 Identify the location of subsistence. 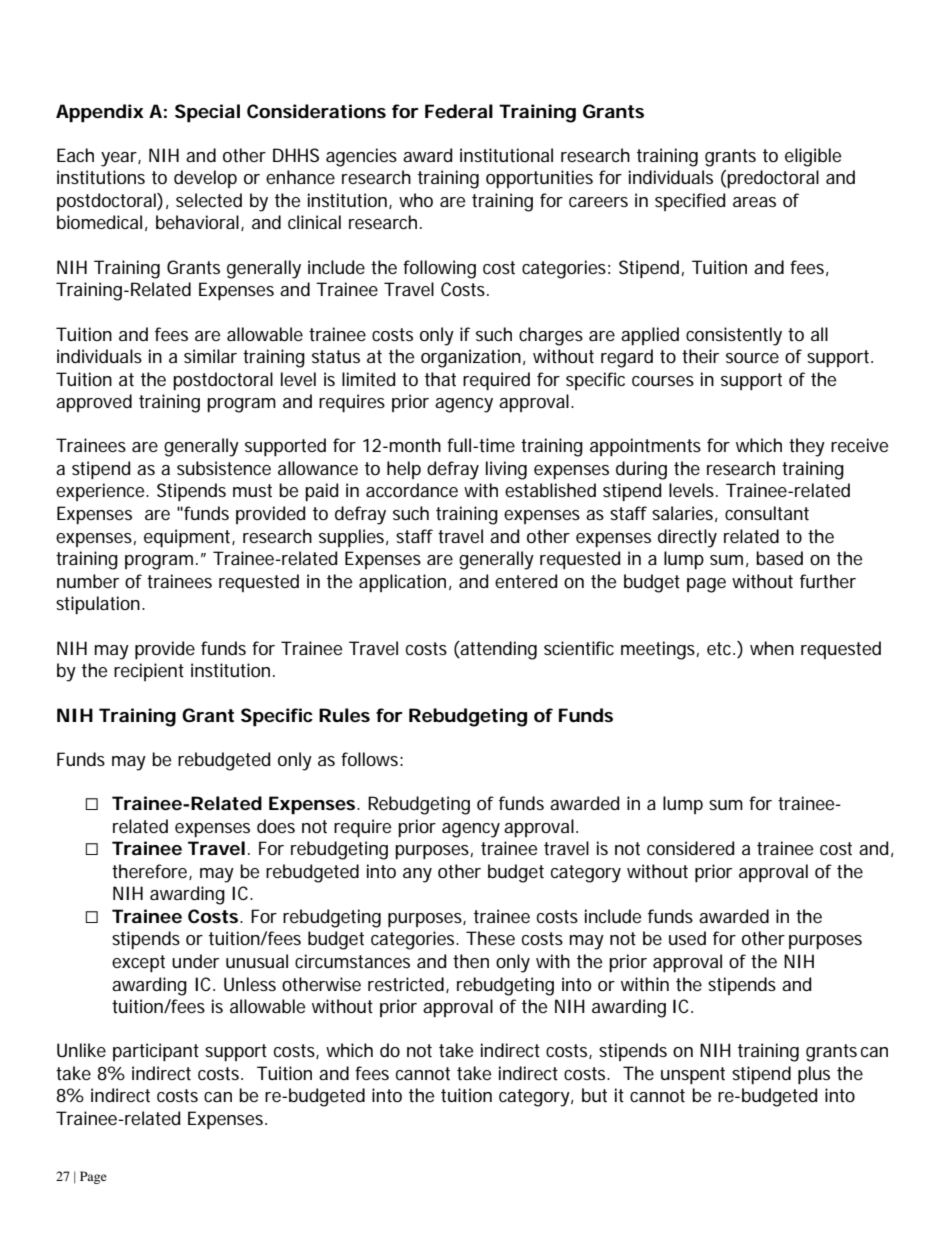
(224, 468).
